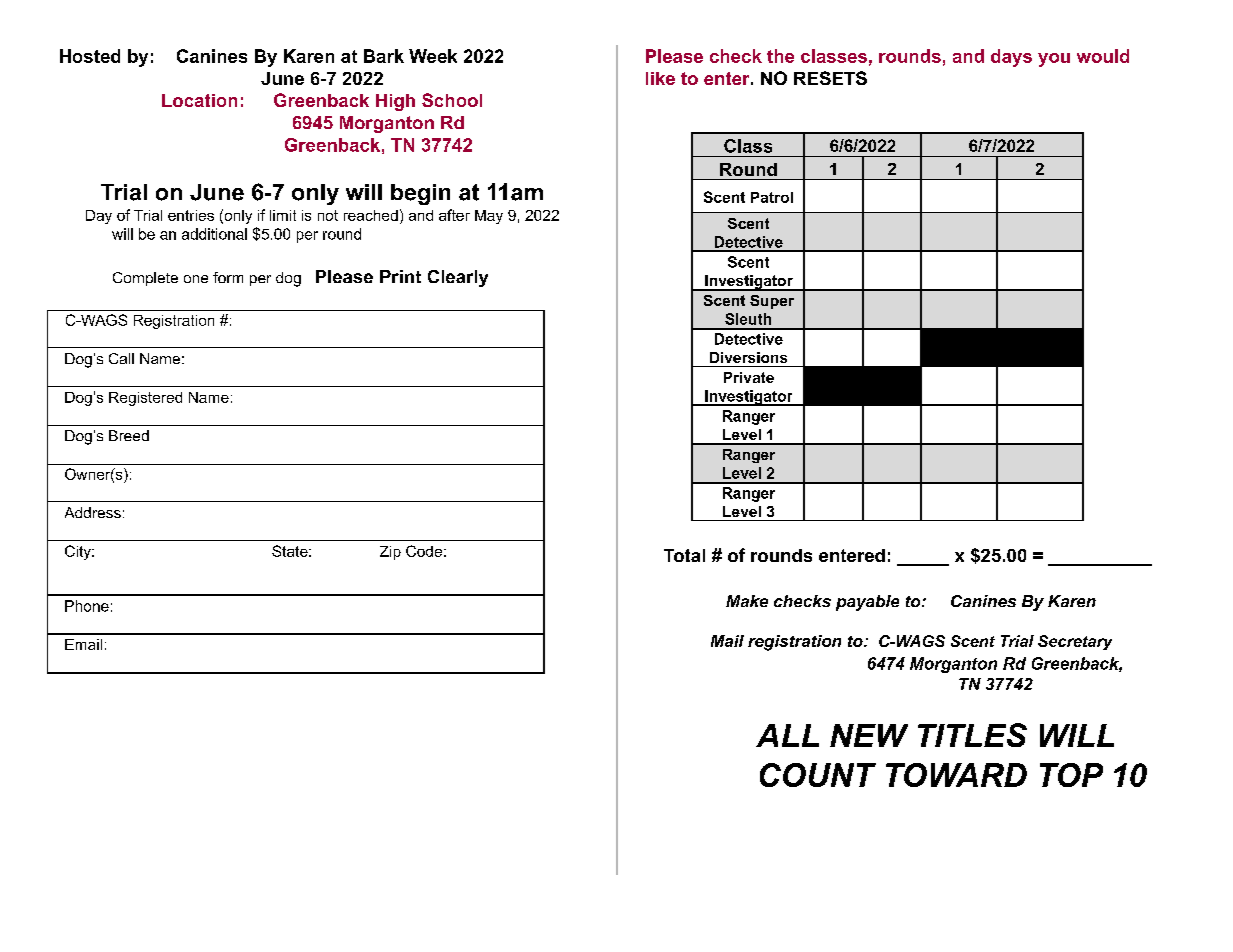 This screenshot has height=952, width=1233. I want to click on COUNT, so click(818, 775).
